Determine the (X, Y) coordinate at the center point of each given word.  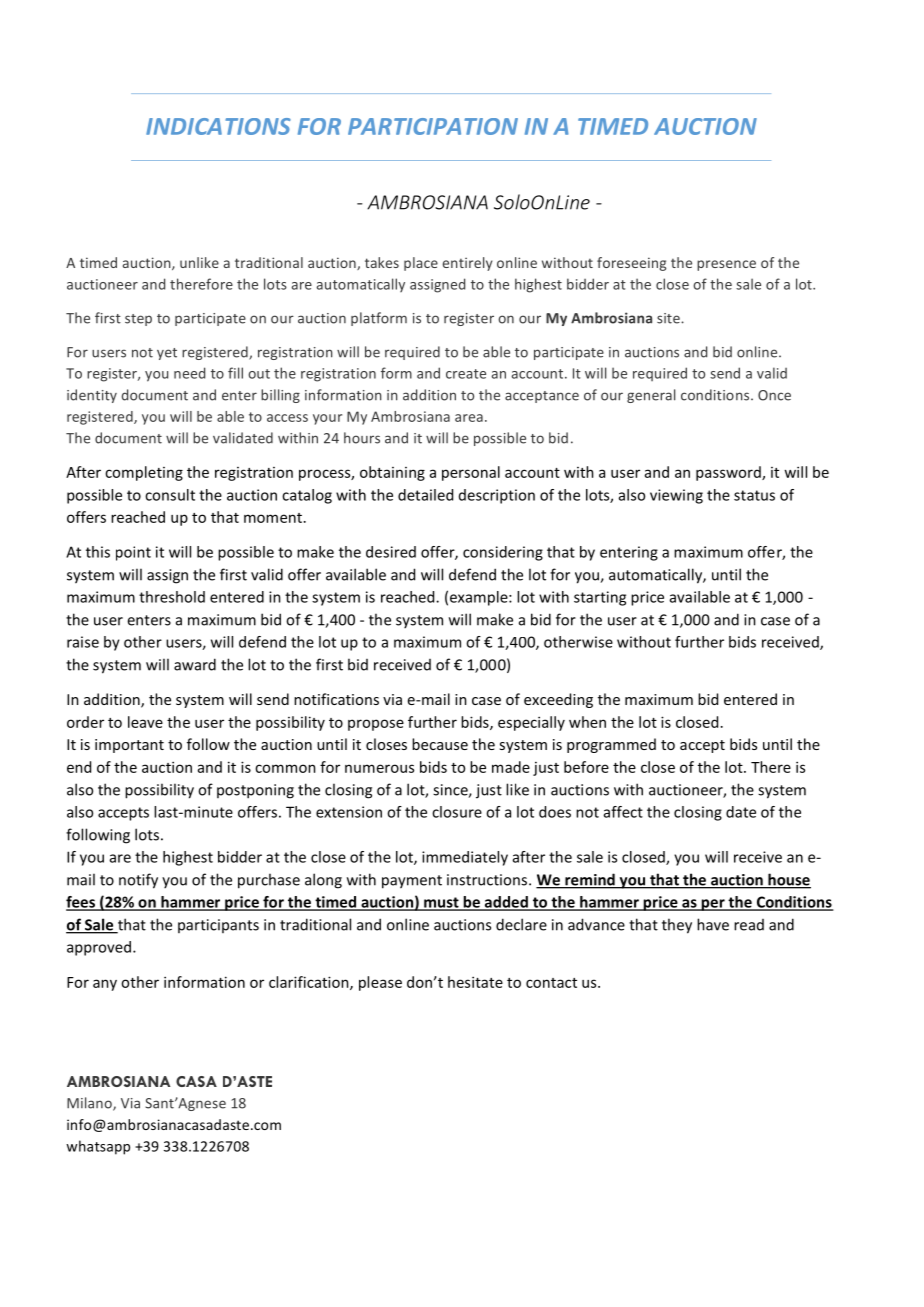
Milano (90, 1104)
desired (391, 552)
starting (600, 598)
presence (726, 265)
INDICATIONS (218, 126)
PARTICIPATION (433, 126)
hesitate (475, 982)
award (195, 664)
